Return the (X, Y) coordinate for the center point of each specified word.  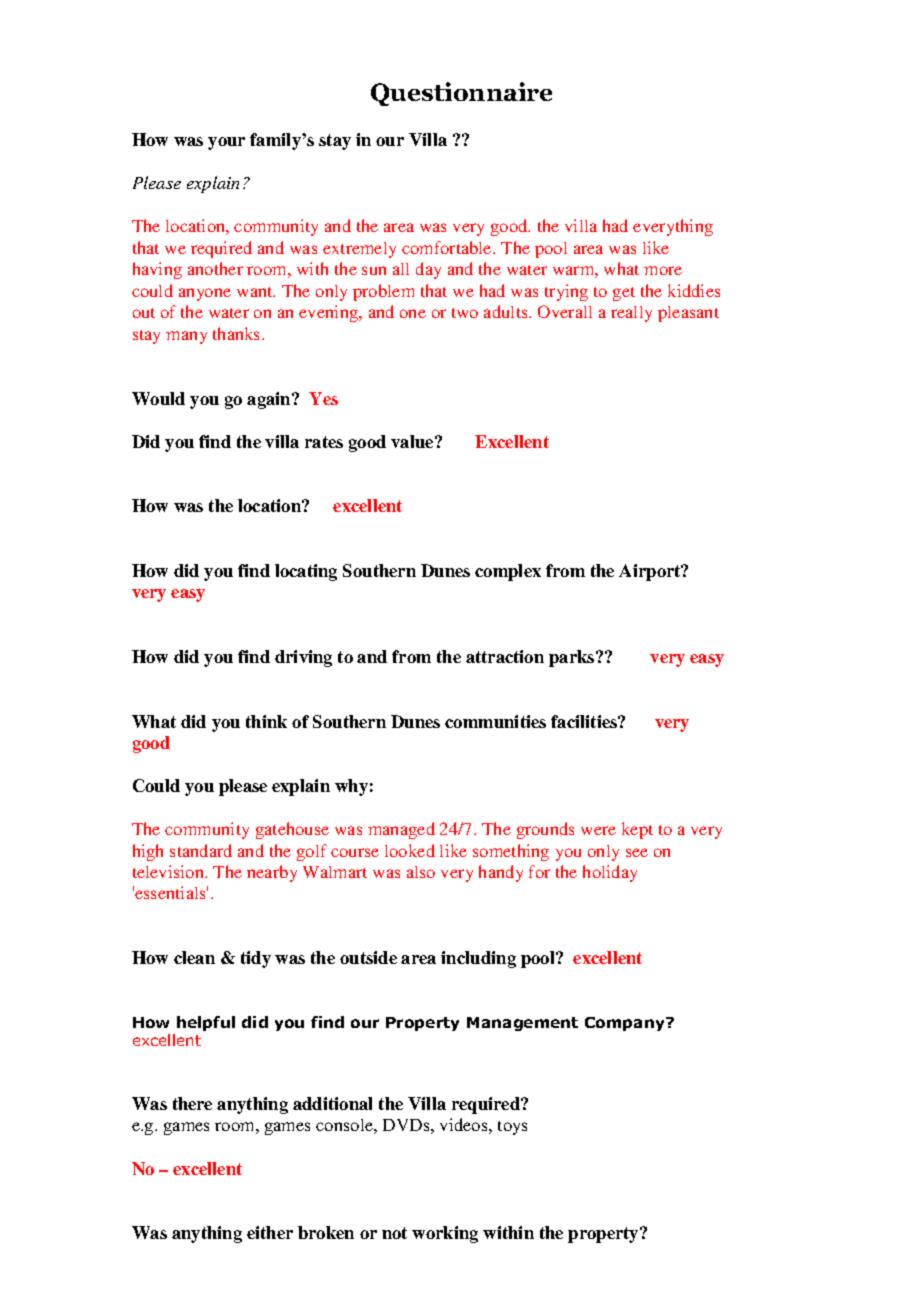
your (226, 143)
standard (201, 850)
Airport (651, 572)
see (637, 852)
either (270, 1232)
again (270, 400)
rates (324, 442)
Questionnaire (461, 94)
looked (410, 850)
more (663, 270)
